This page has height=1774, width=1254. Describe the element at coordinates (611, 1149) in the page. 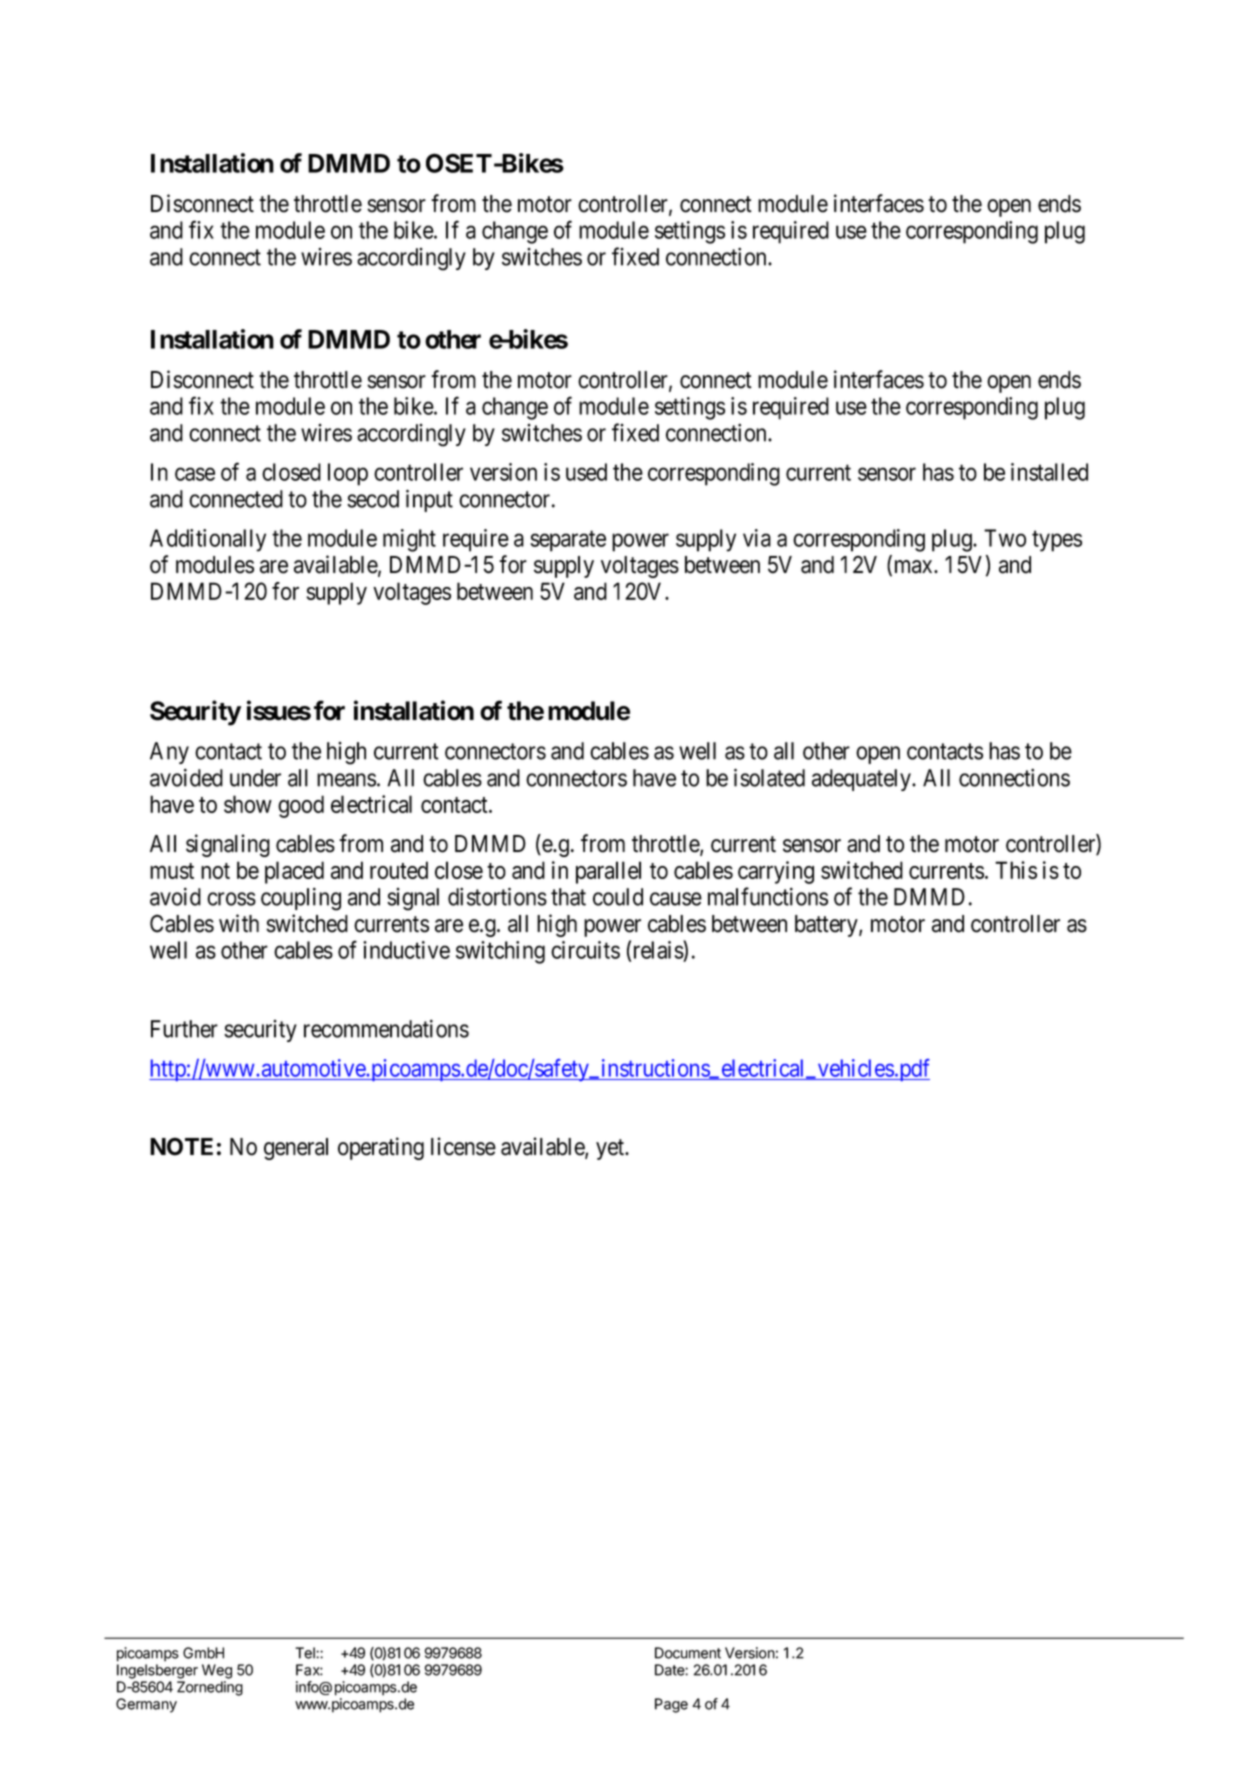

I see `yet` at that location.
